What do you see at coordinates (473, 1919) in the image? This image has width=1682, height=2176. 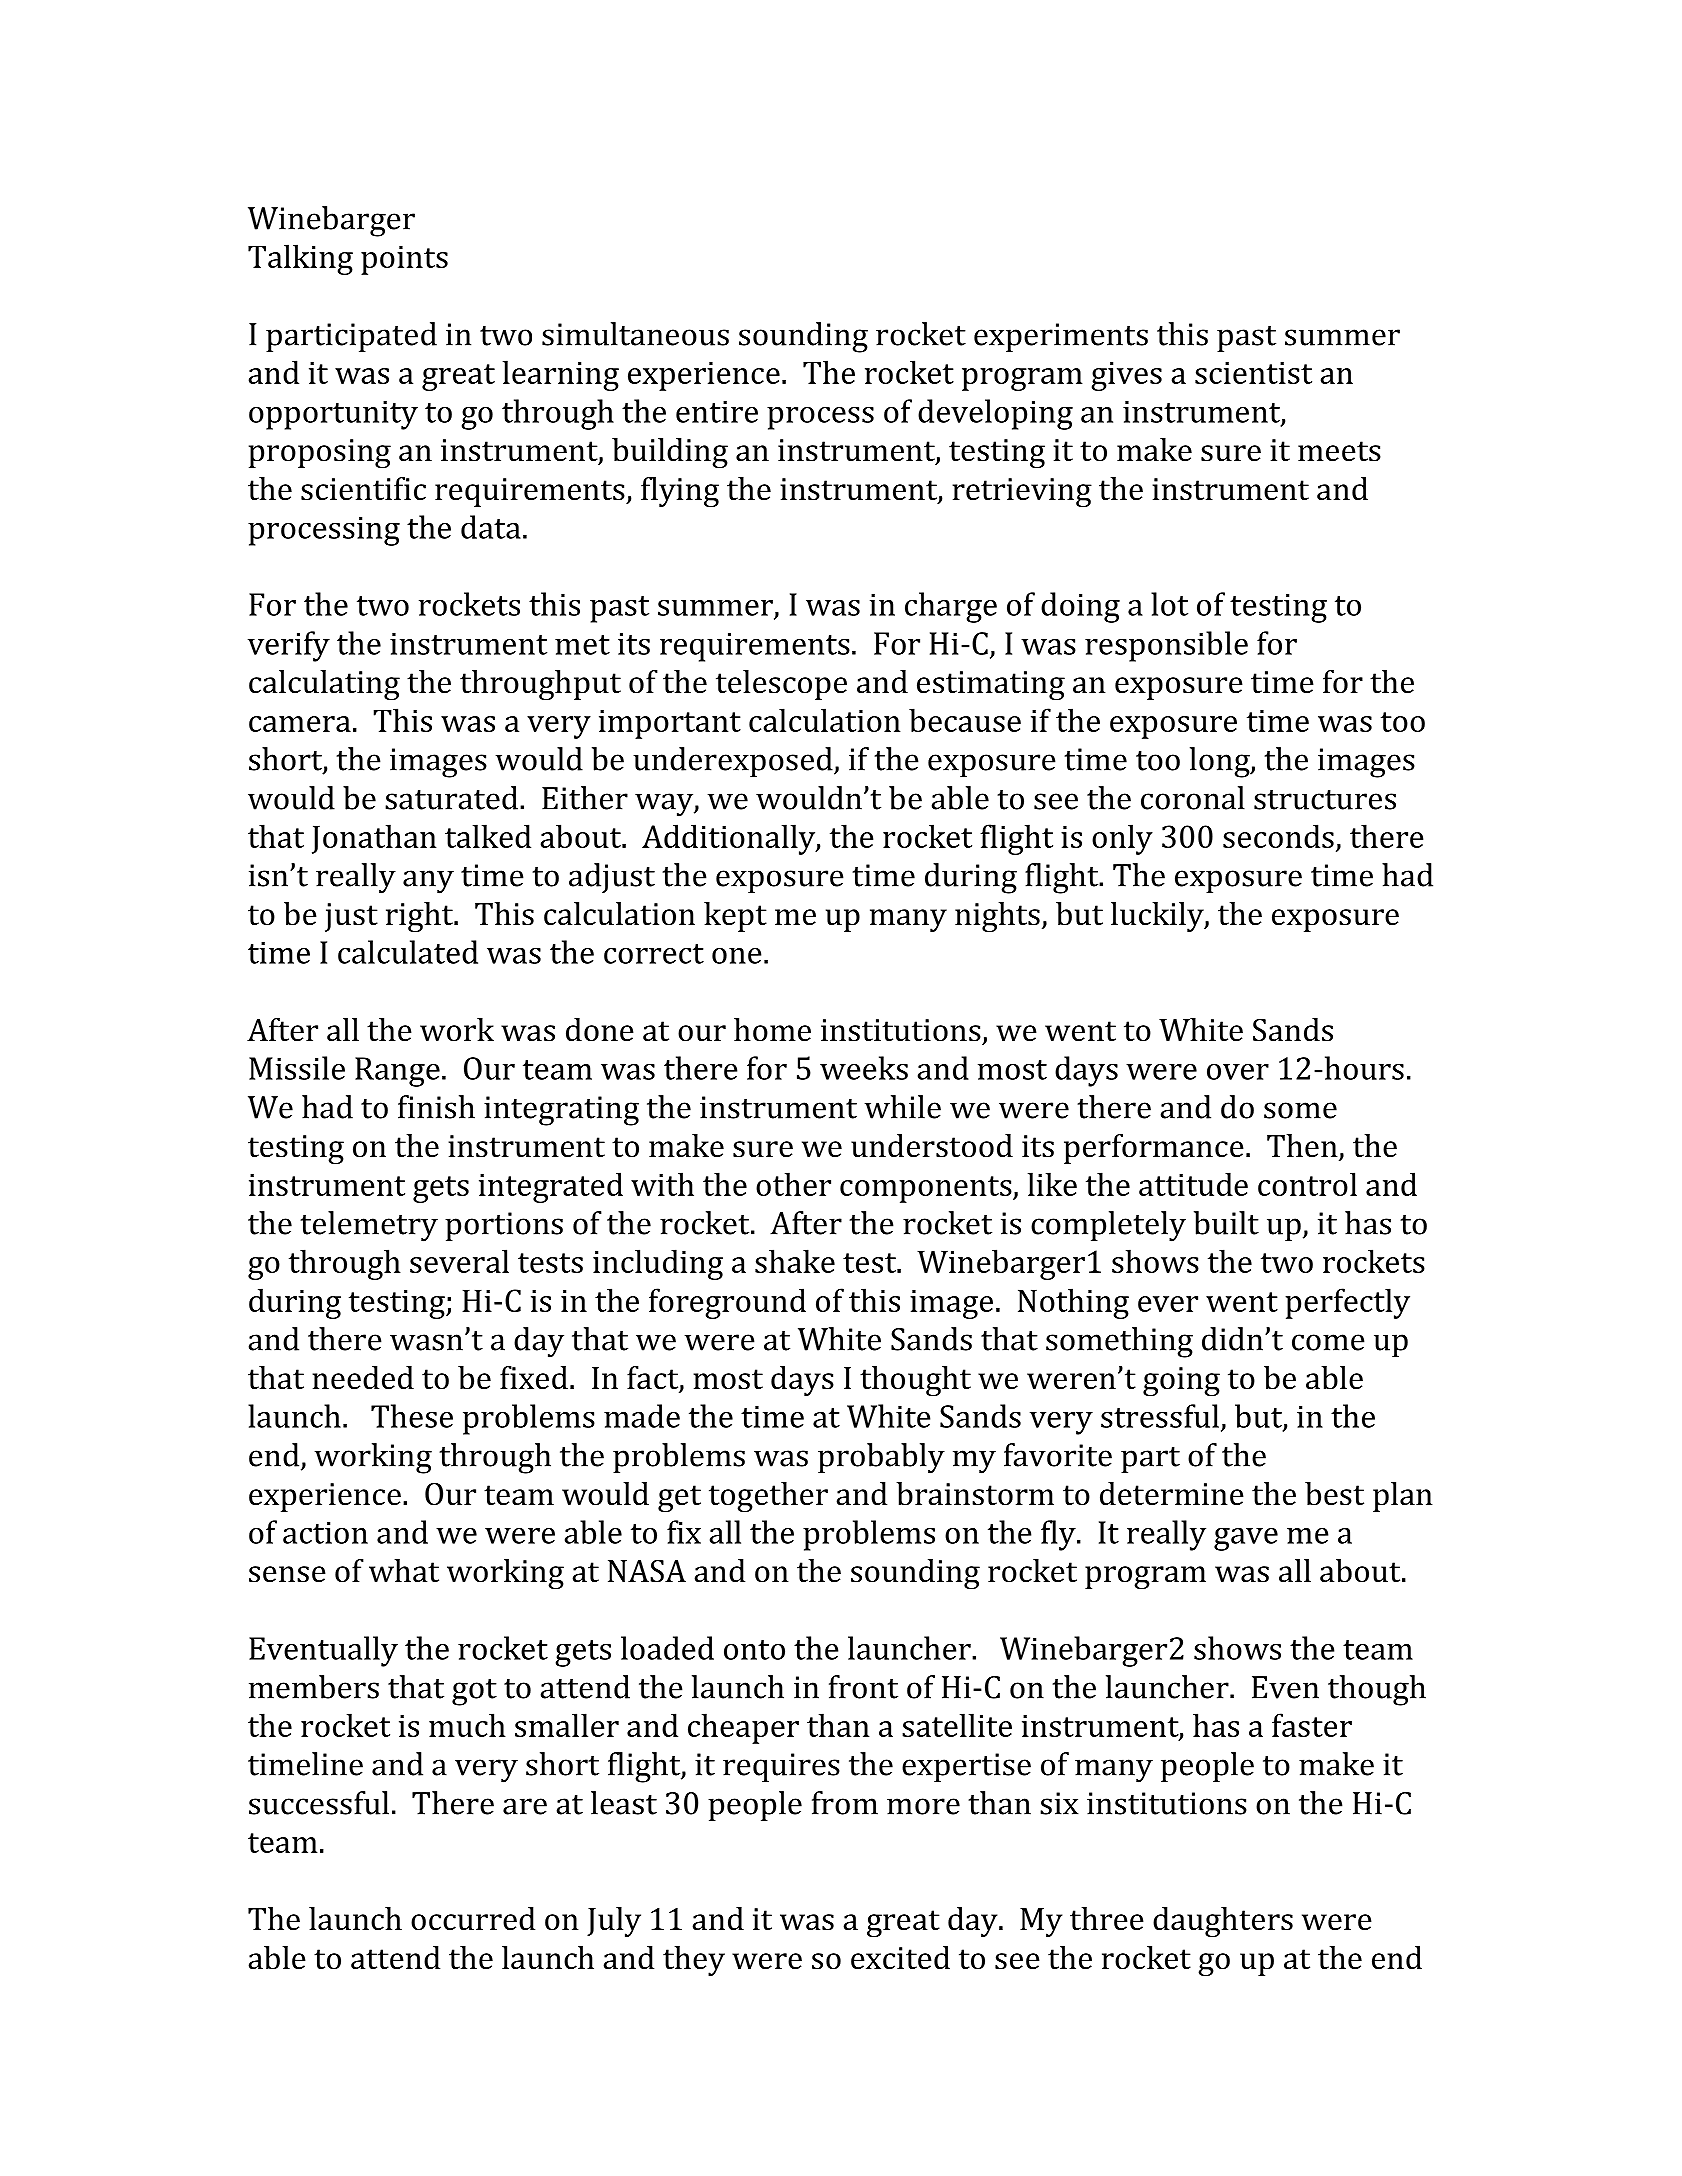 I see `occurred` at bounding box center [473, 1919].
